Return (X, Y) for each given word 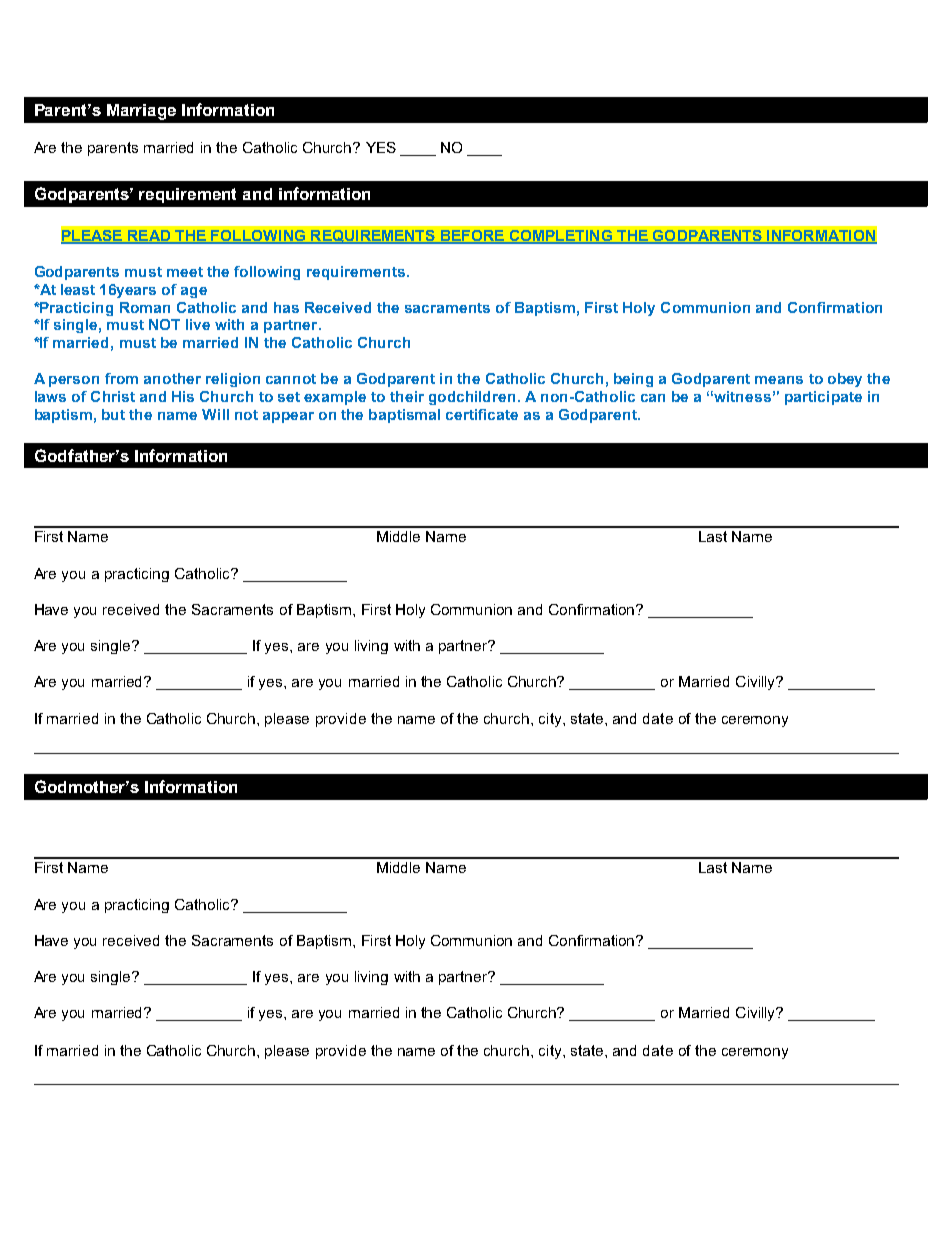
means (779, 380)
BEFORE (472, 236)
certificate (482, 414)
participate (823, 398)
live (198, 324)
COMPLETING (560, 236)
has (286, 307)
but (113, 414)
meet (185, 272)
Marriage (141, 112)
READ (149, 236)
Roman (145, 307)
